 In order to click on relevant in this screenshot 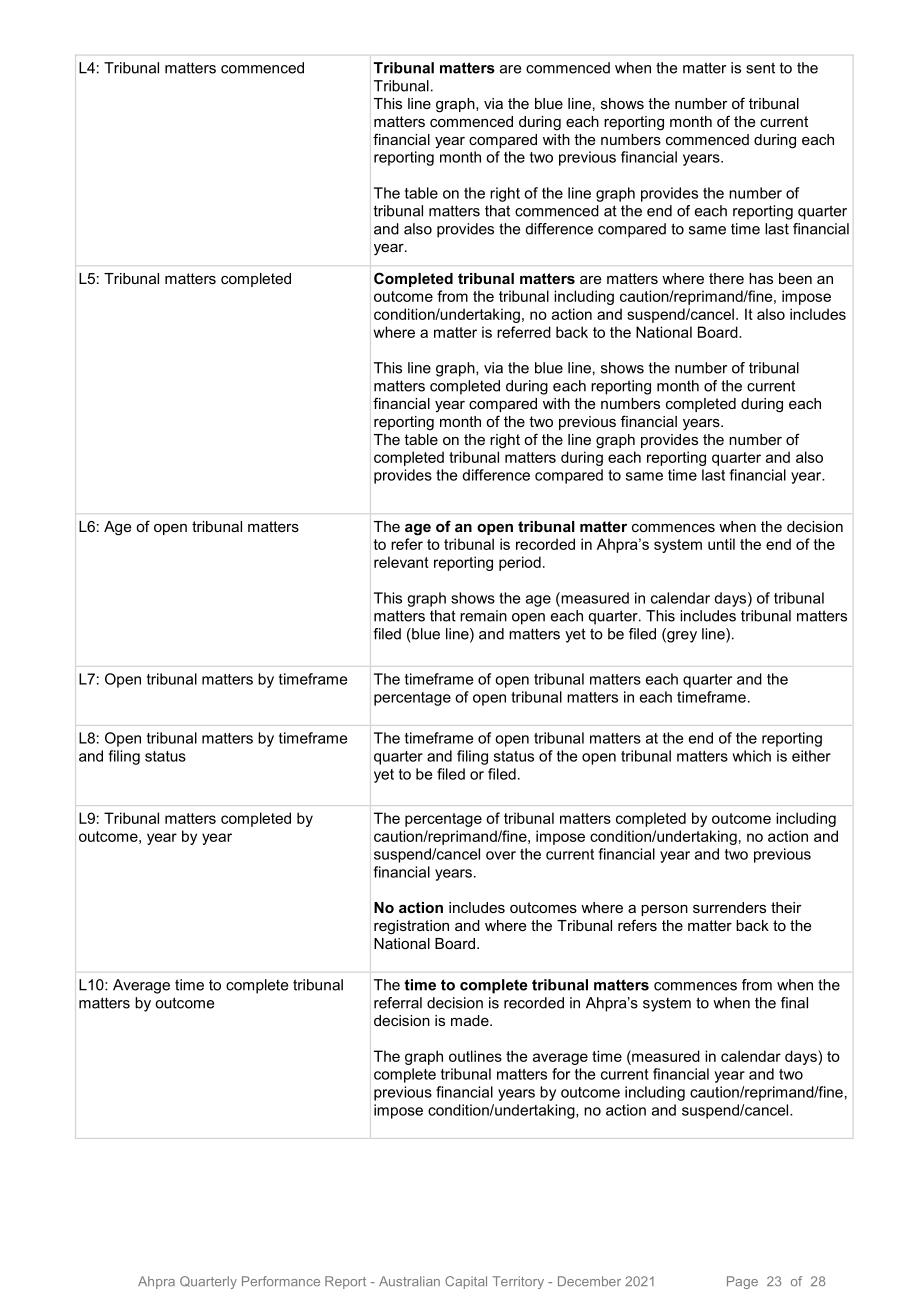, I will do `click(401, 562)`.
